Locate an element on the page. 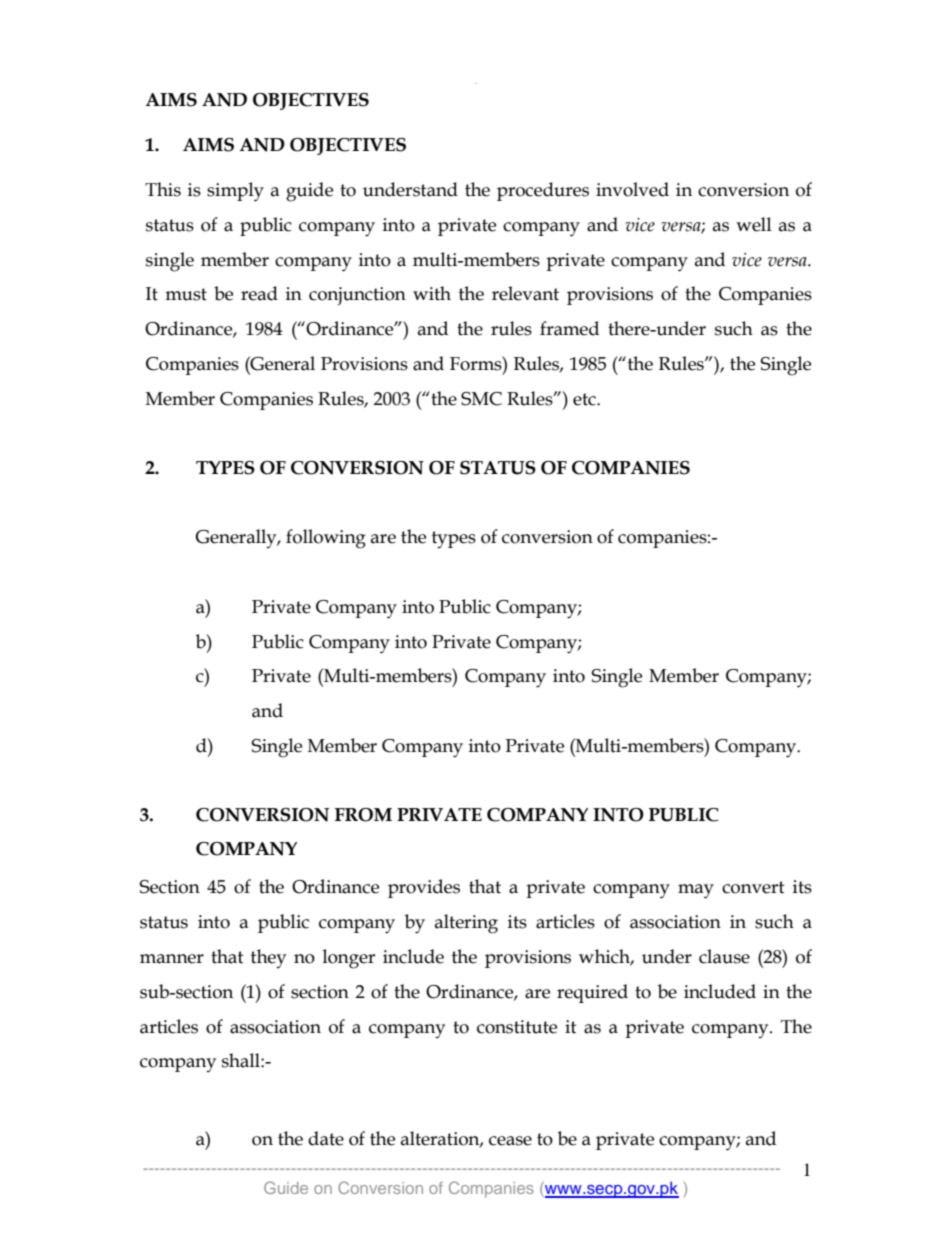 The image size is (952, 1233). required is located at coordinates (592, 993).
